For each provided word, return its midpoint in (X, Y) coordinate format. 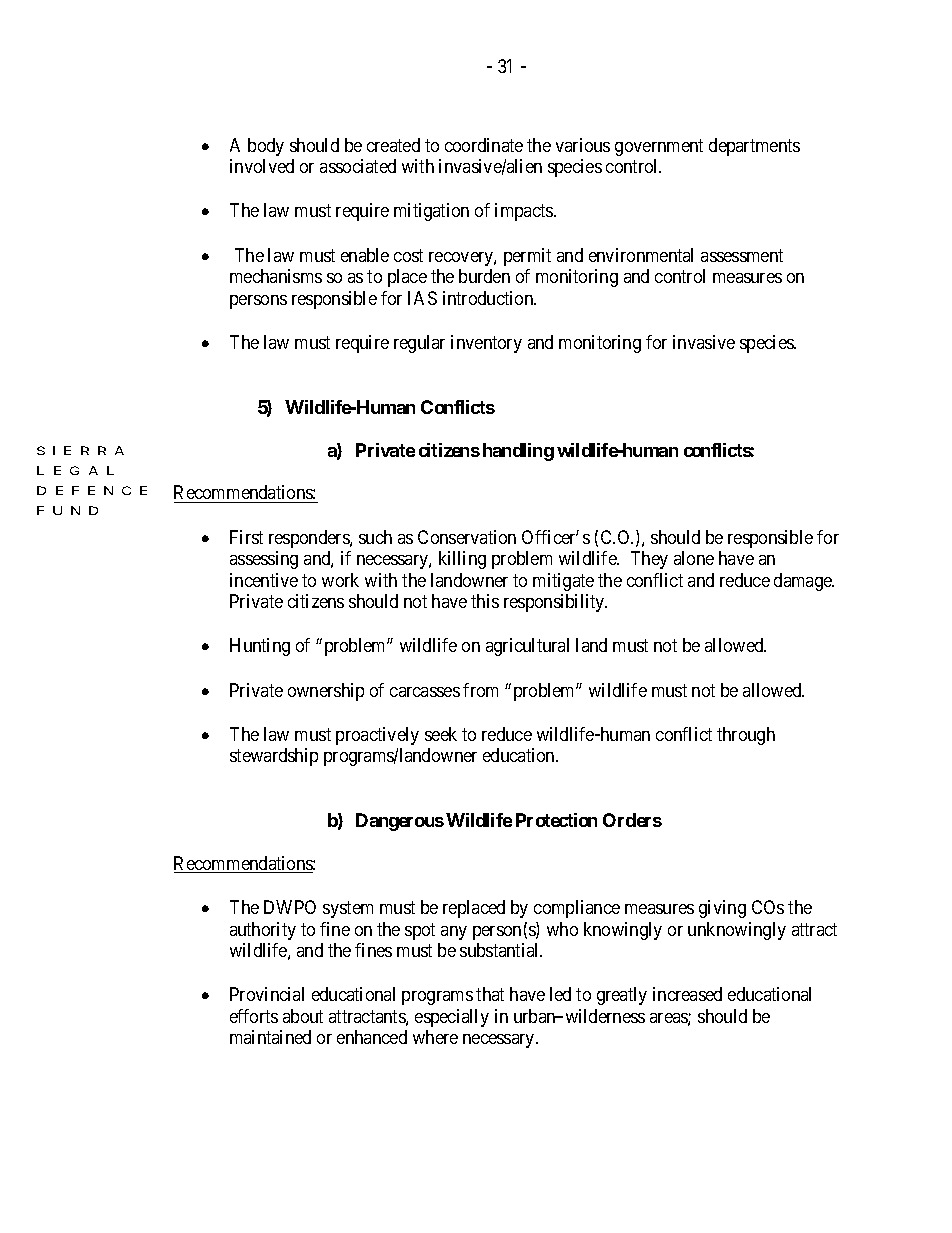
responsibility (555, 603)
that (490, 994)
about (303, 1016)
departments (754, 147)
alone (694, 558)
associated (358, 166)
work (340, 580)
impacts (525, 212)
